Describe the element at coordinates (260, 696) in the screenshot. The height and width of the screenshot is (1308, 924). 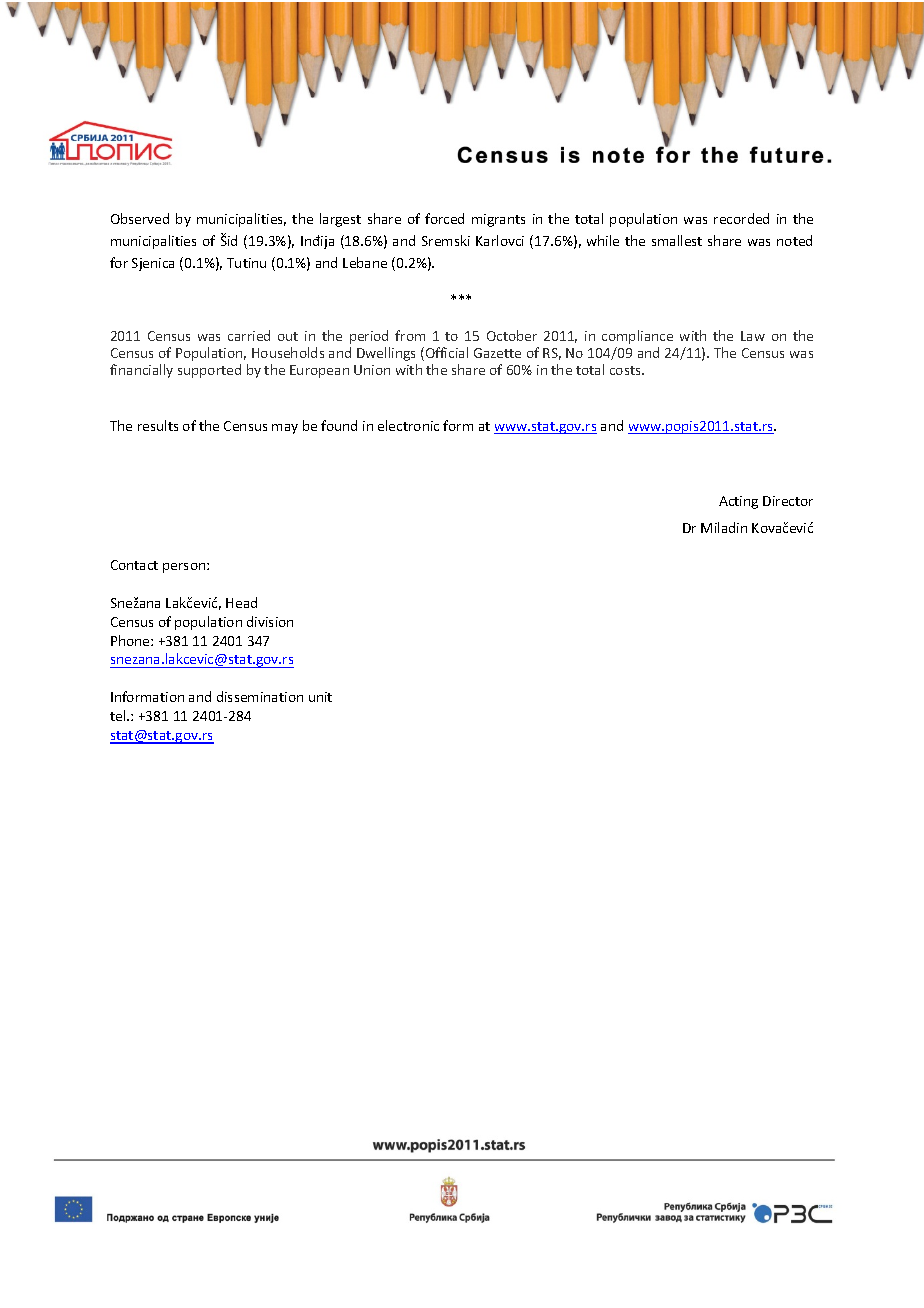
I see `dissemination` at that location.
